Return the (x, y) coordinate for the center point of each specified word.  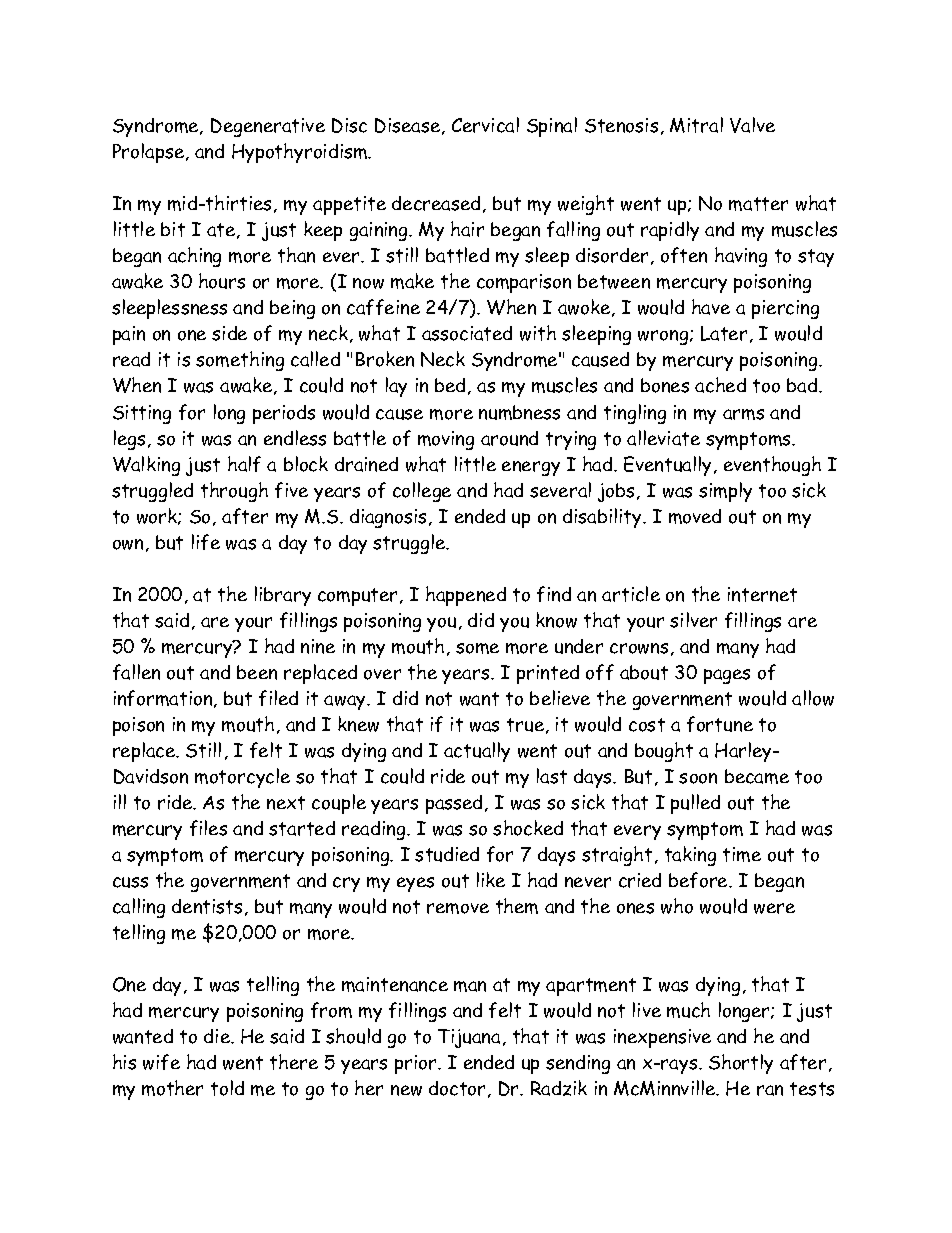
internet (762, 594)
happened (466, 596)
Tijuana (469, 1038)
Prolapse (150, 153)
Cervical (485, 125)
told (227, 1088)
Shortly (741, 1064)
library (283, 596)
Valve (752, 125)
